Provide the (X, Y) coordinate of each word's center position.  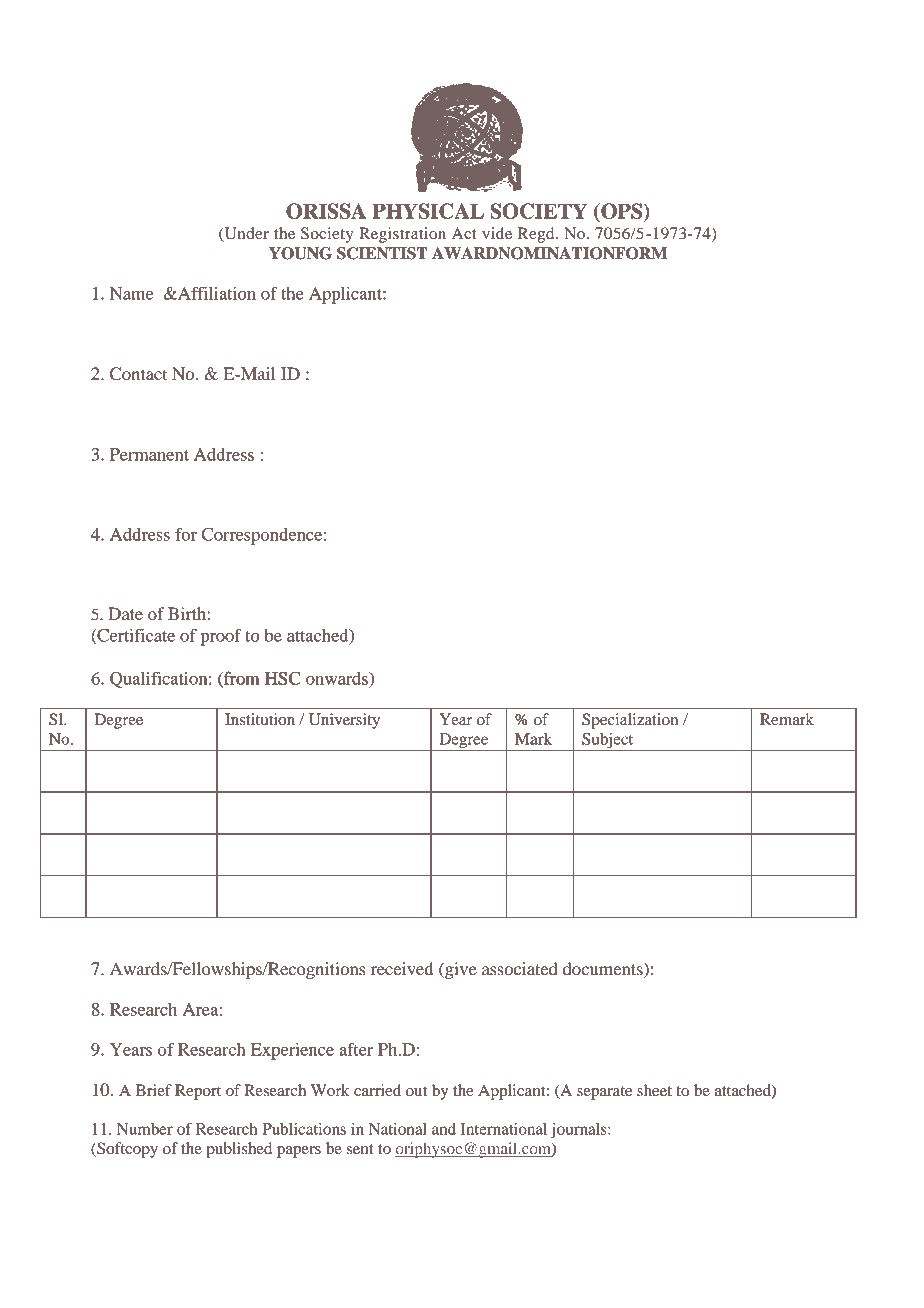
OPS (622, 212)
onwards (338, 678)
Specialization (630, 721)
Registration (402, 235)
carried (377, 1090)
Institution (260, 719)
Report (198, 1092)
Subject (608, 742)
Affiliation (216, 293)
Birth (188, 613)
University (344, 721)
